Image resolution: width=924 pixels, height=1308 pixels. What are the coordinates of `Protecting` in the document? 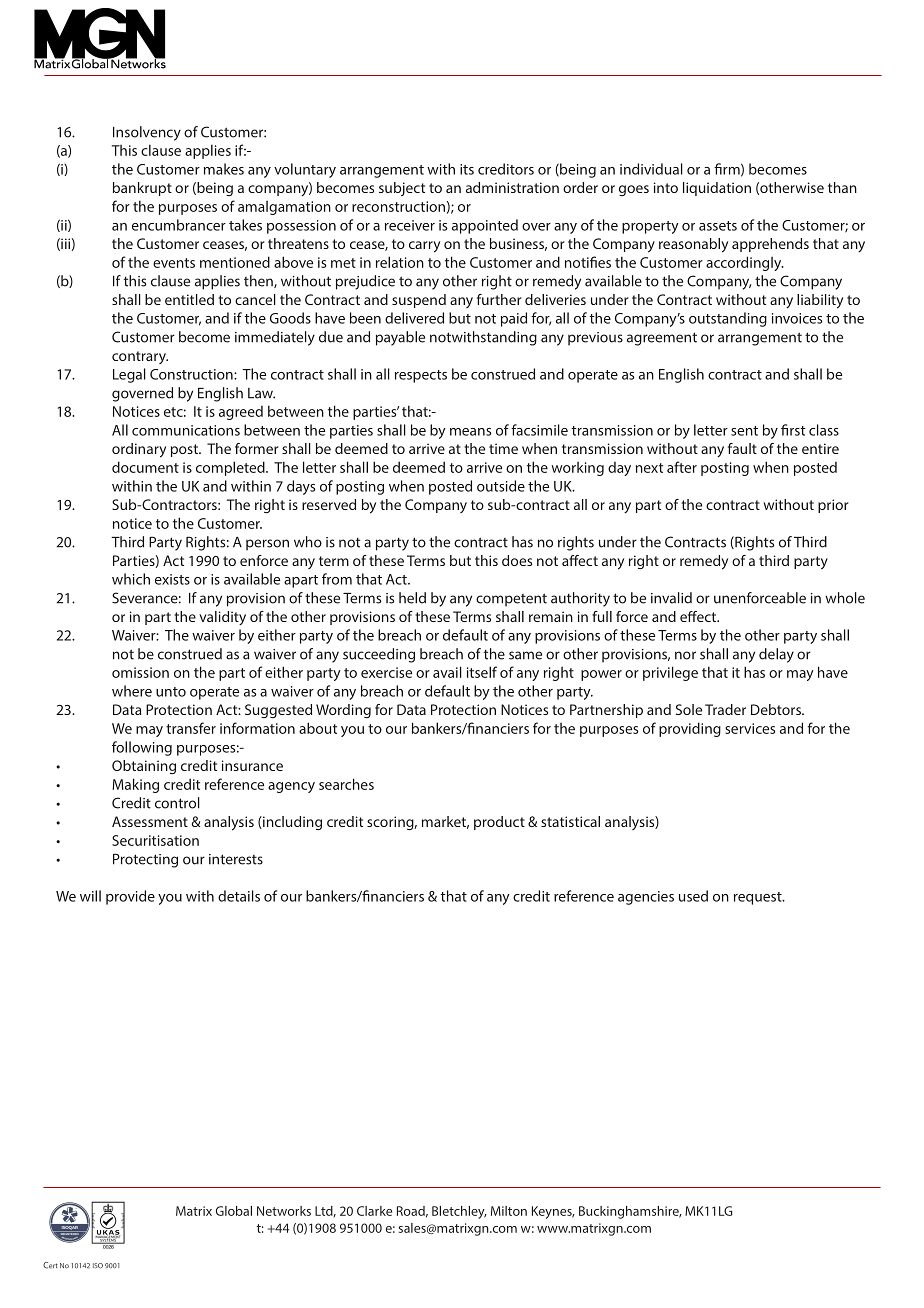 It's located at (145, 860).
